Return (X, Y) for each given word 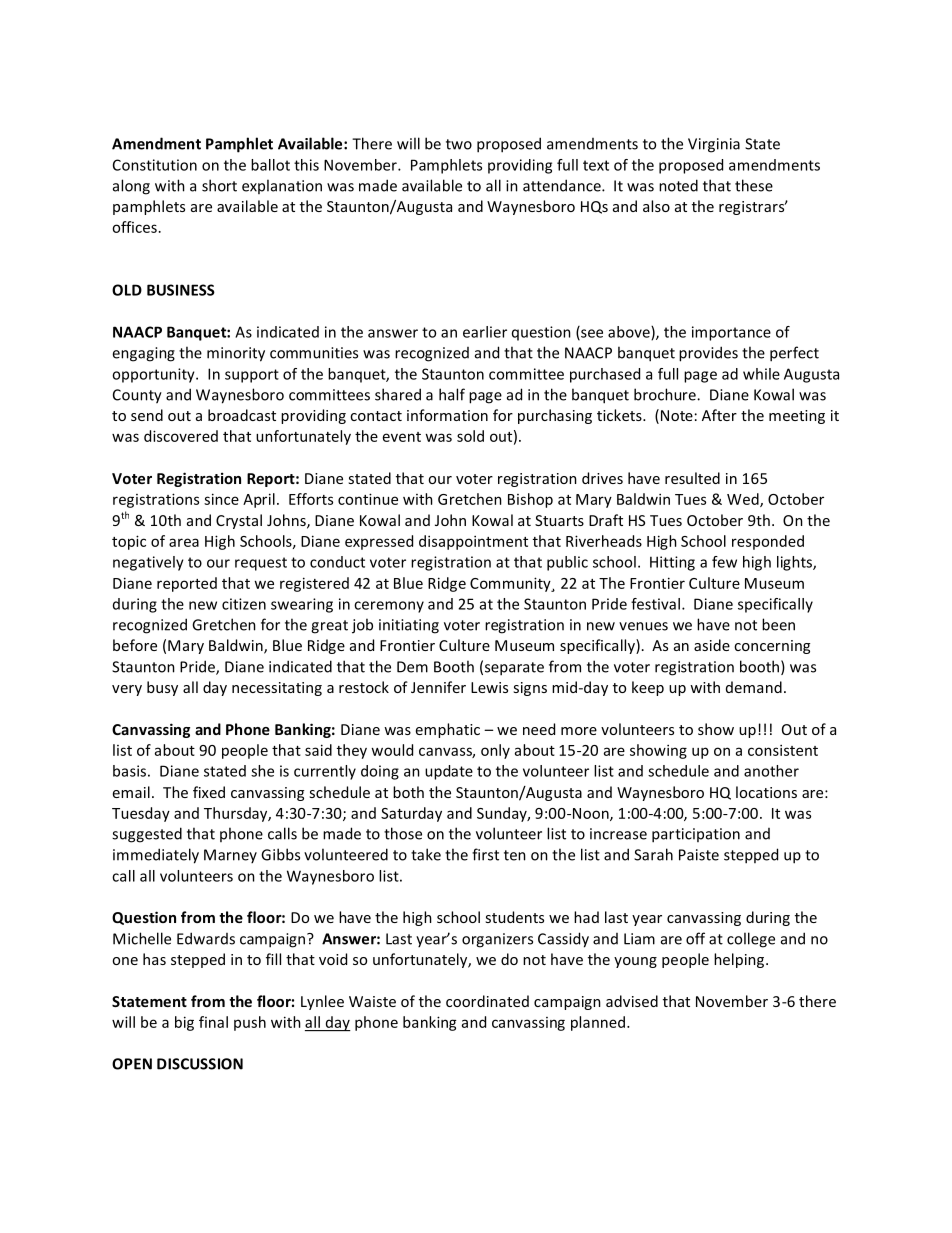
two (459, 144)
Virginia (714, 145)
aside (712, 645)
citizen (244, 604)
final (213, 1022)
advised (632, 1001)
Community (511, 584)
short (219, 185)
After (719, 415)
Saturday (411, 814)
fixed (209, 792)
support (252, 376)
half (452, 394)
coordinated (487, 1001)
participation (696, 835)
